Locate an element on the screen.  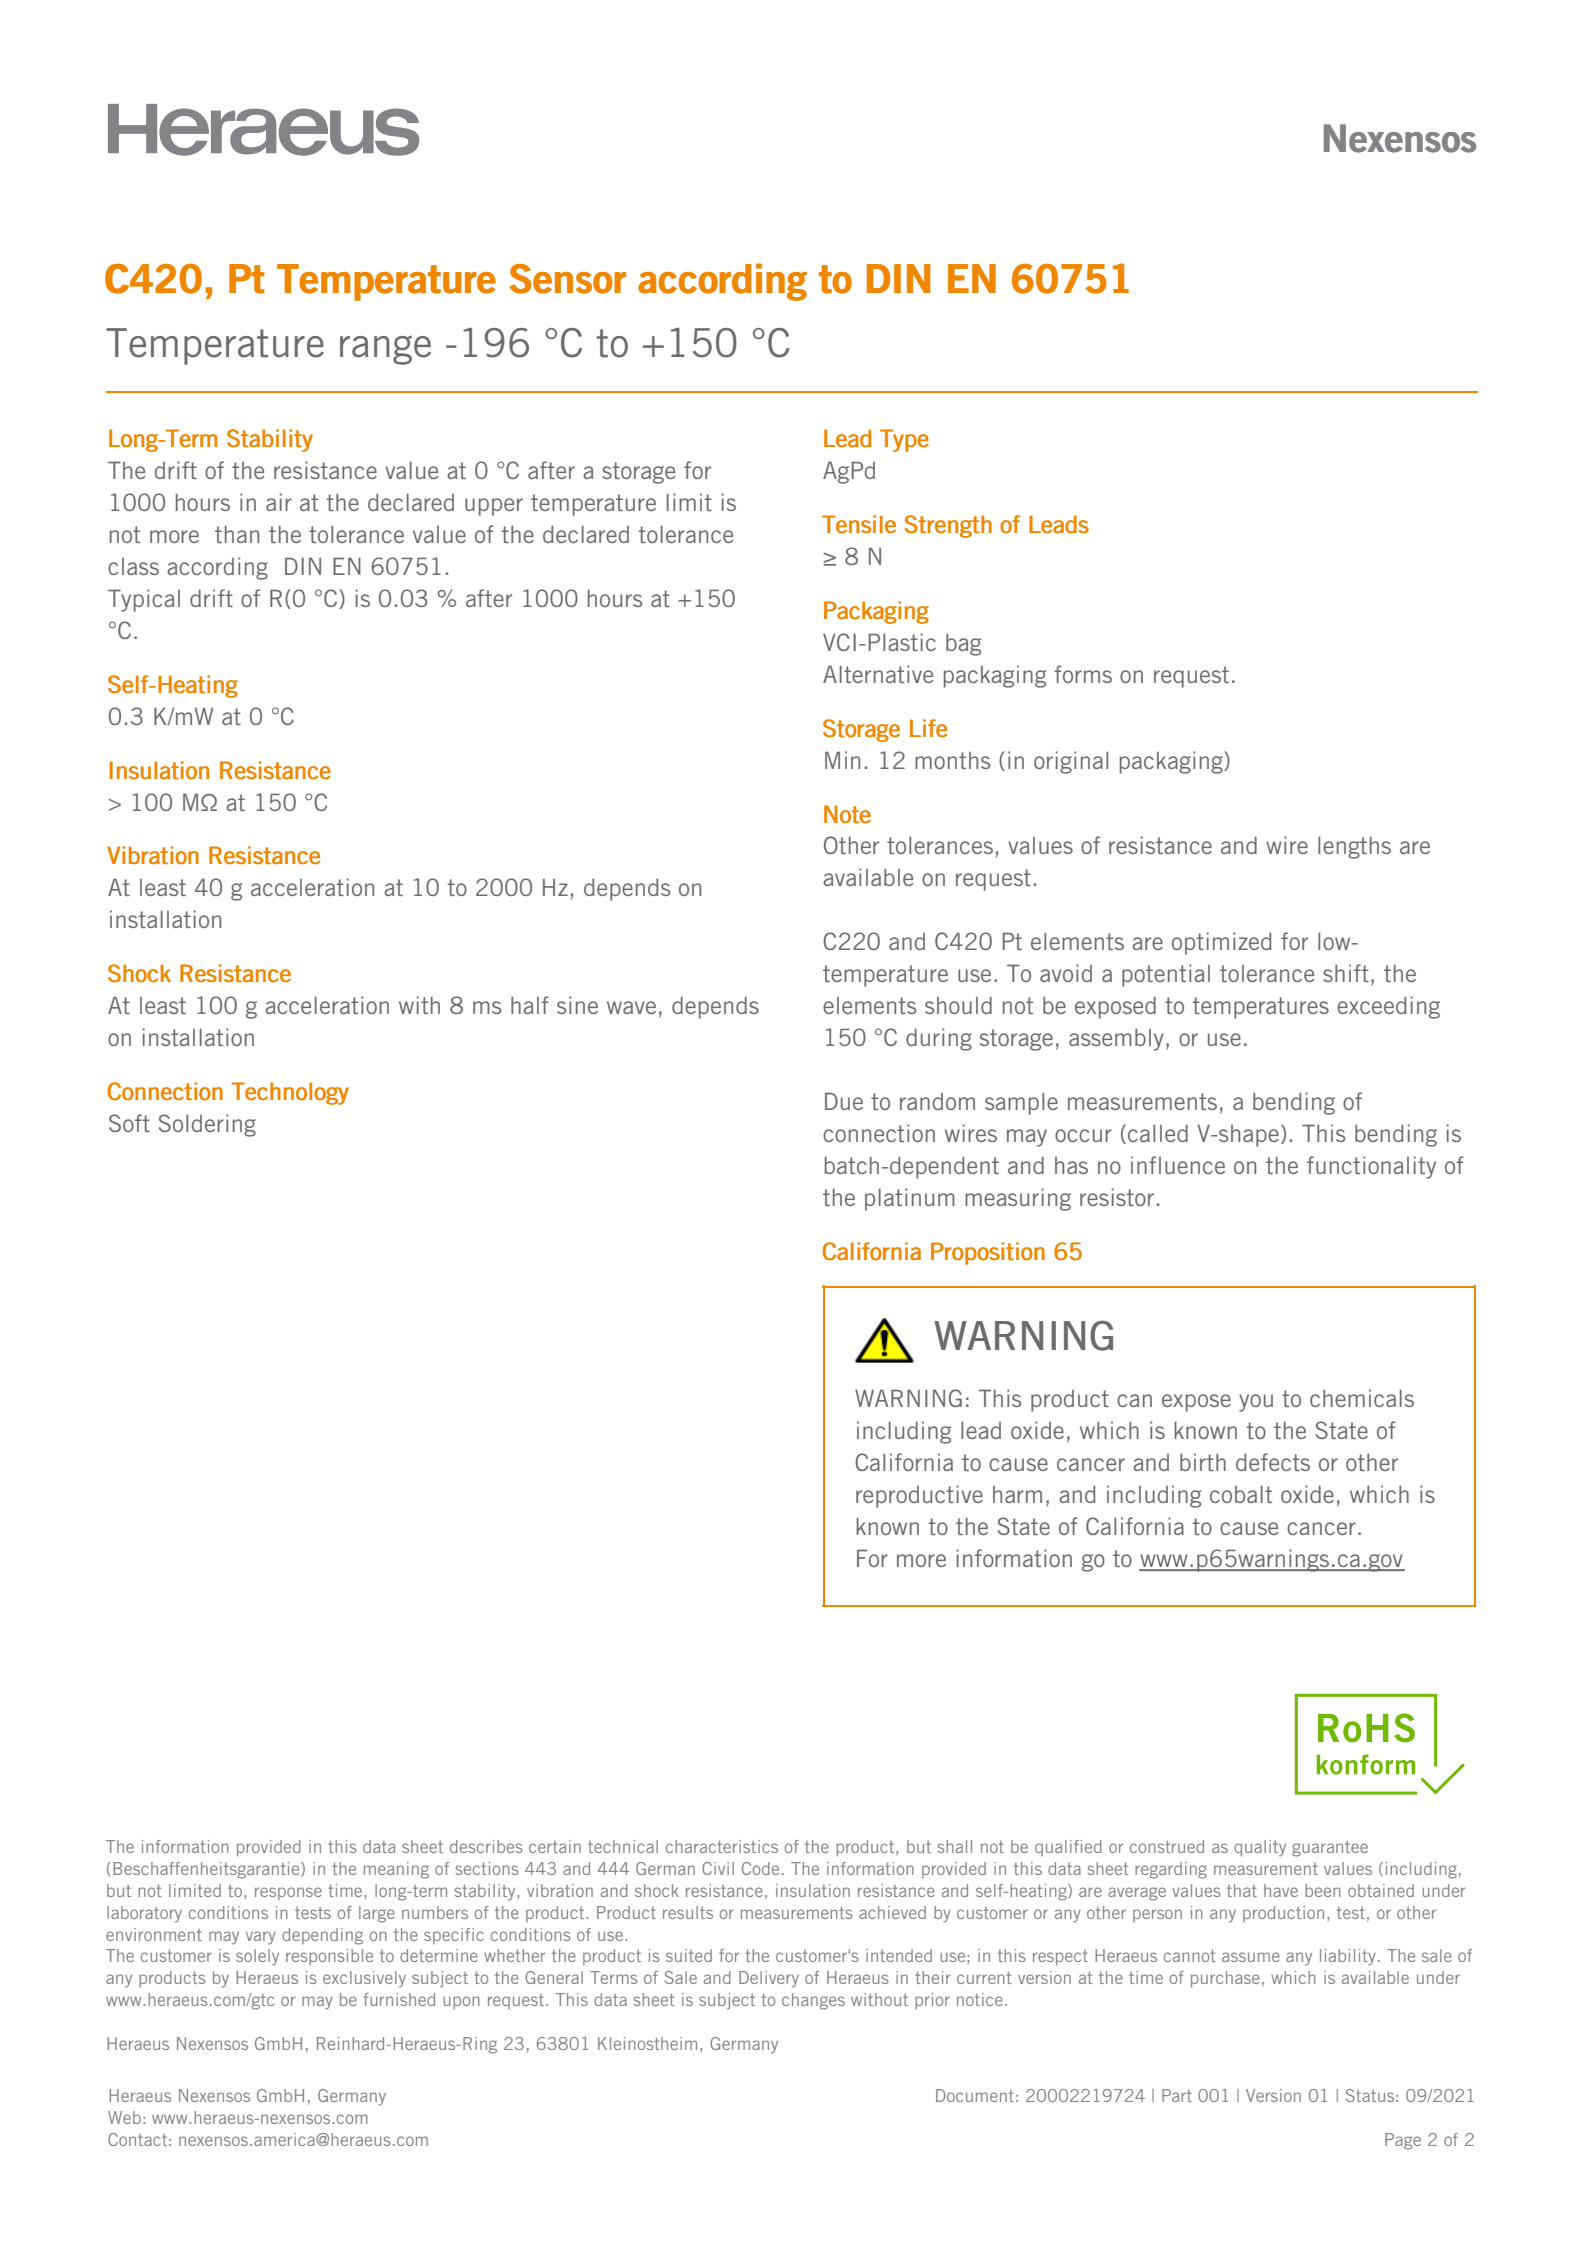
Proposition is located at coordinates (988, 1253).
